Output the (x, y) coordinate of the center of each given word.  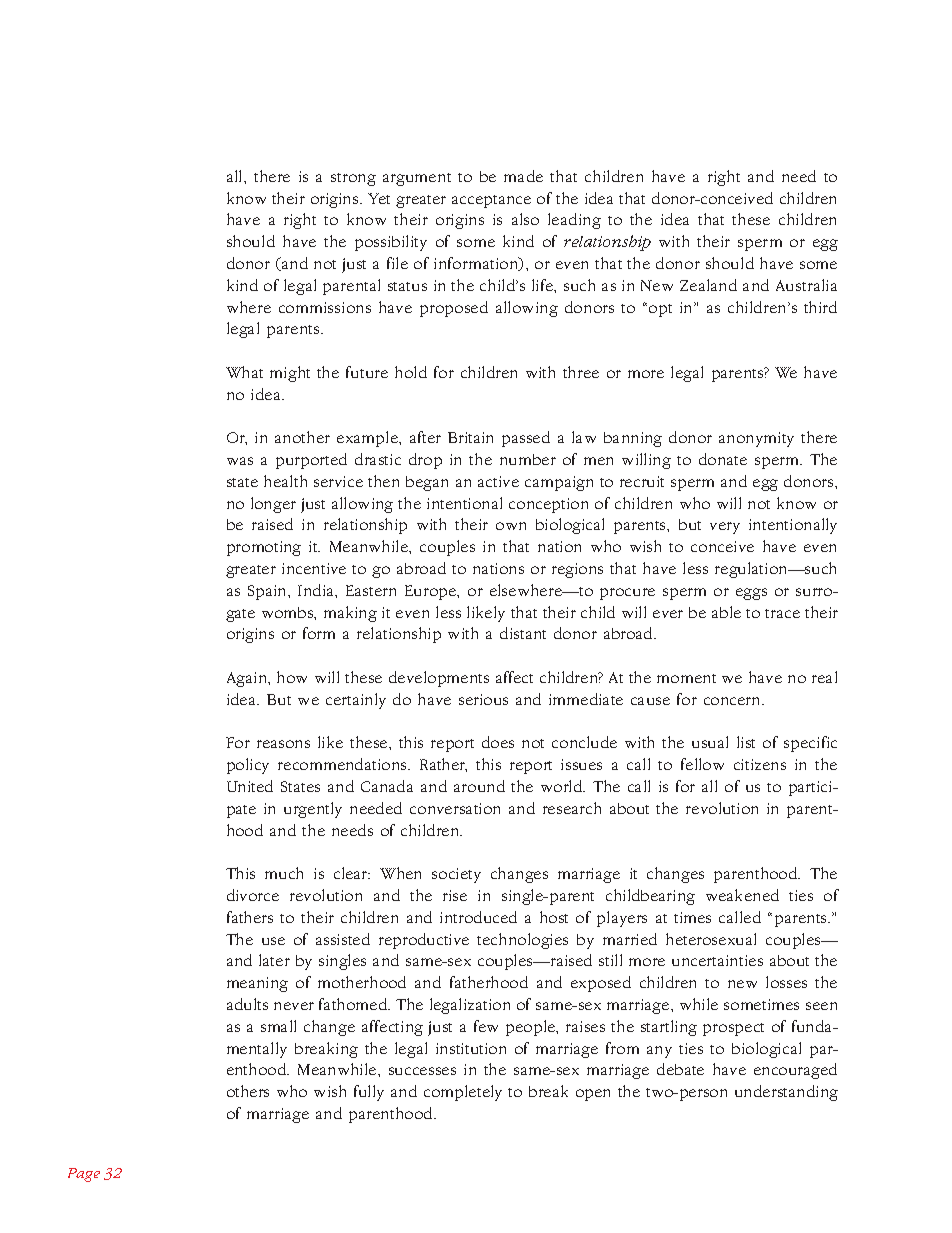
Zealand (708, 285)
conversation (455, 808)
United (250, 786)
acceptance (491, 201)
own (511, 526)
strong (353, 179)
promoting (264, 548)
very (725, 528)
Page (84, 1175)
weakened (742, 895)
